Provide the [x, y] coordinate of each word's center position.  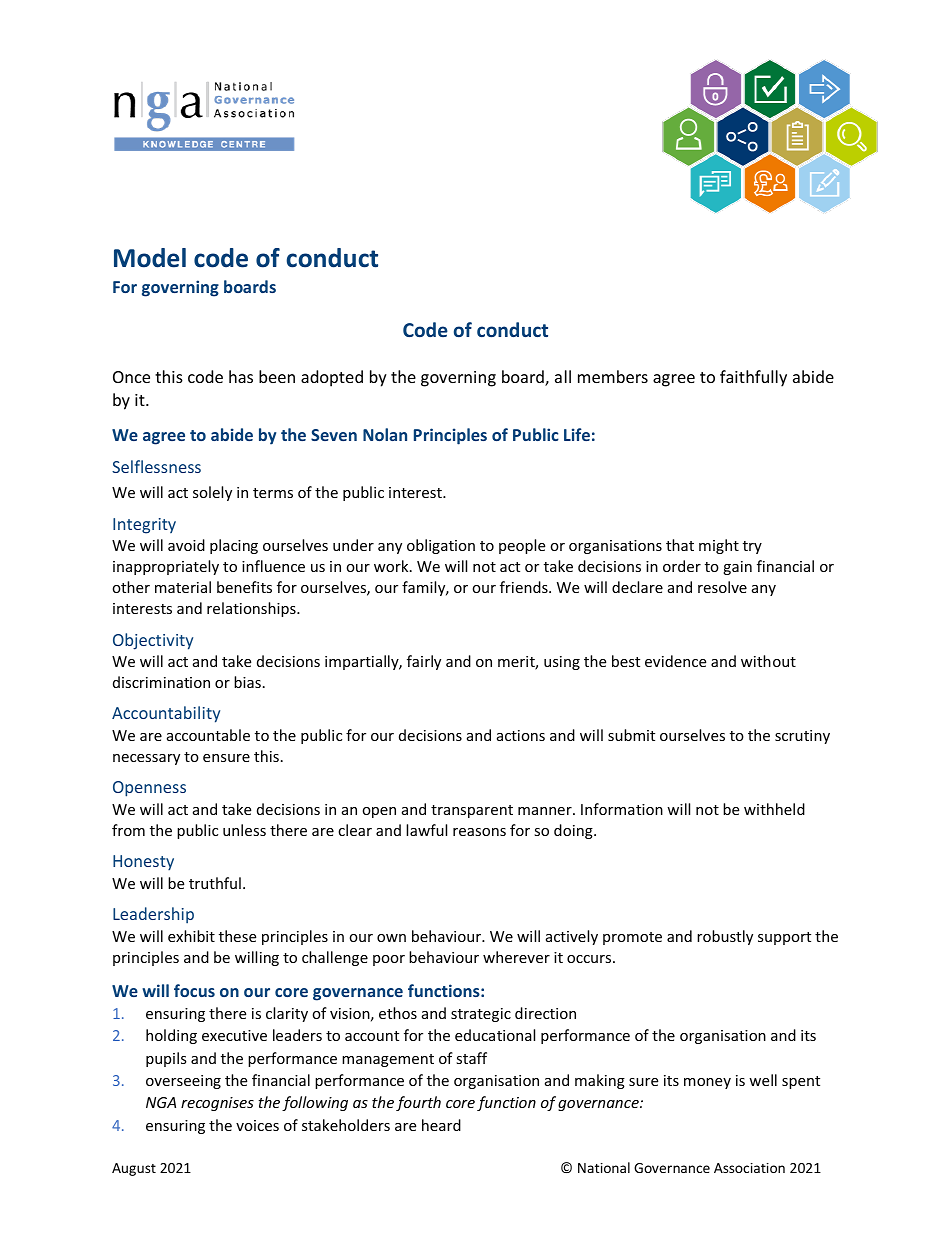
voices [257, 1125]
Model [150, 258]
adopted [332, 378]
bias [247, 682]
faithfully [753, 378]
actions [521, 735]
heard [441, 1125]
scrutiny [802, 737]
